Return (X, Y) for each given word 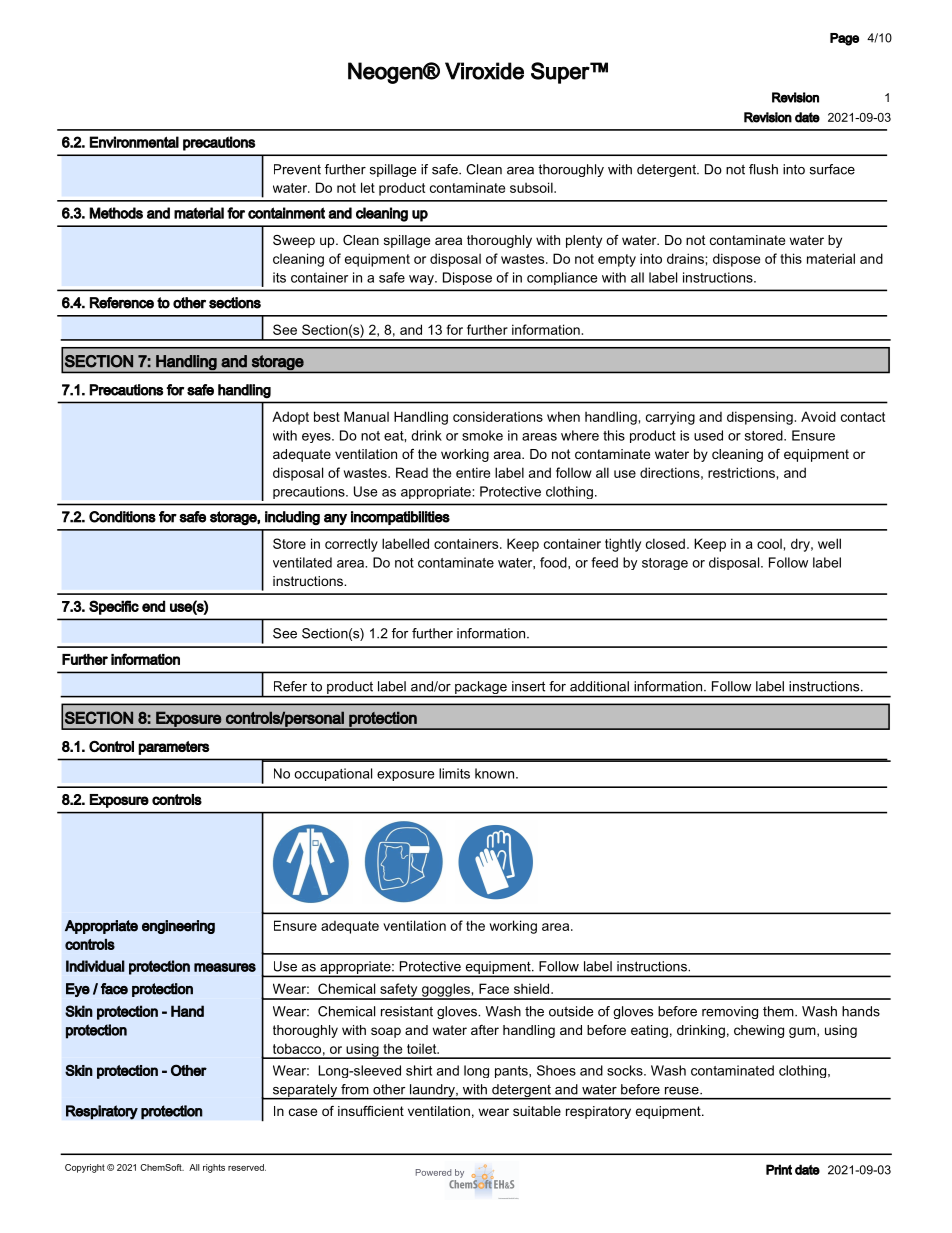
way (422, 280)
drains (686, 258)
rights (214, 1168)
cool (769, 544)
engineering (178, 927)
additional (599, 686)
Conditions (122, 517)
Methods (116, 213)
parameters (173, 748)
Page (844, 39)
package (481, 689)
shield (533, 988)
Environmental (134, 142)
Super (561, 73)
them (779, 1011)
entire (473, 472)
